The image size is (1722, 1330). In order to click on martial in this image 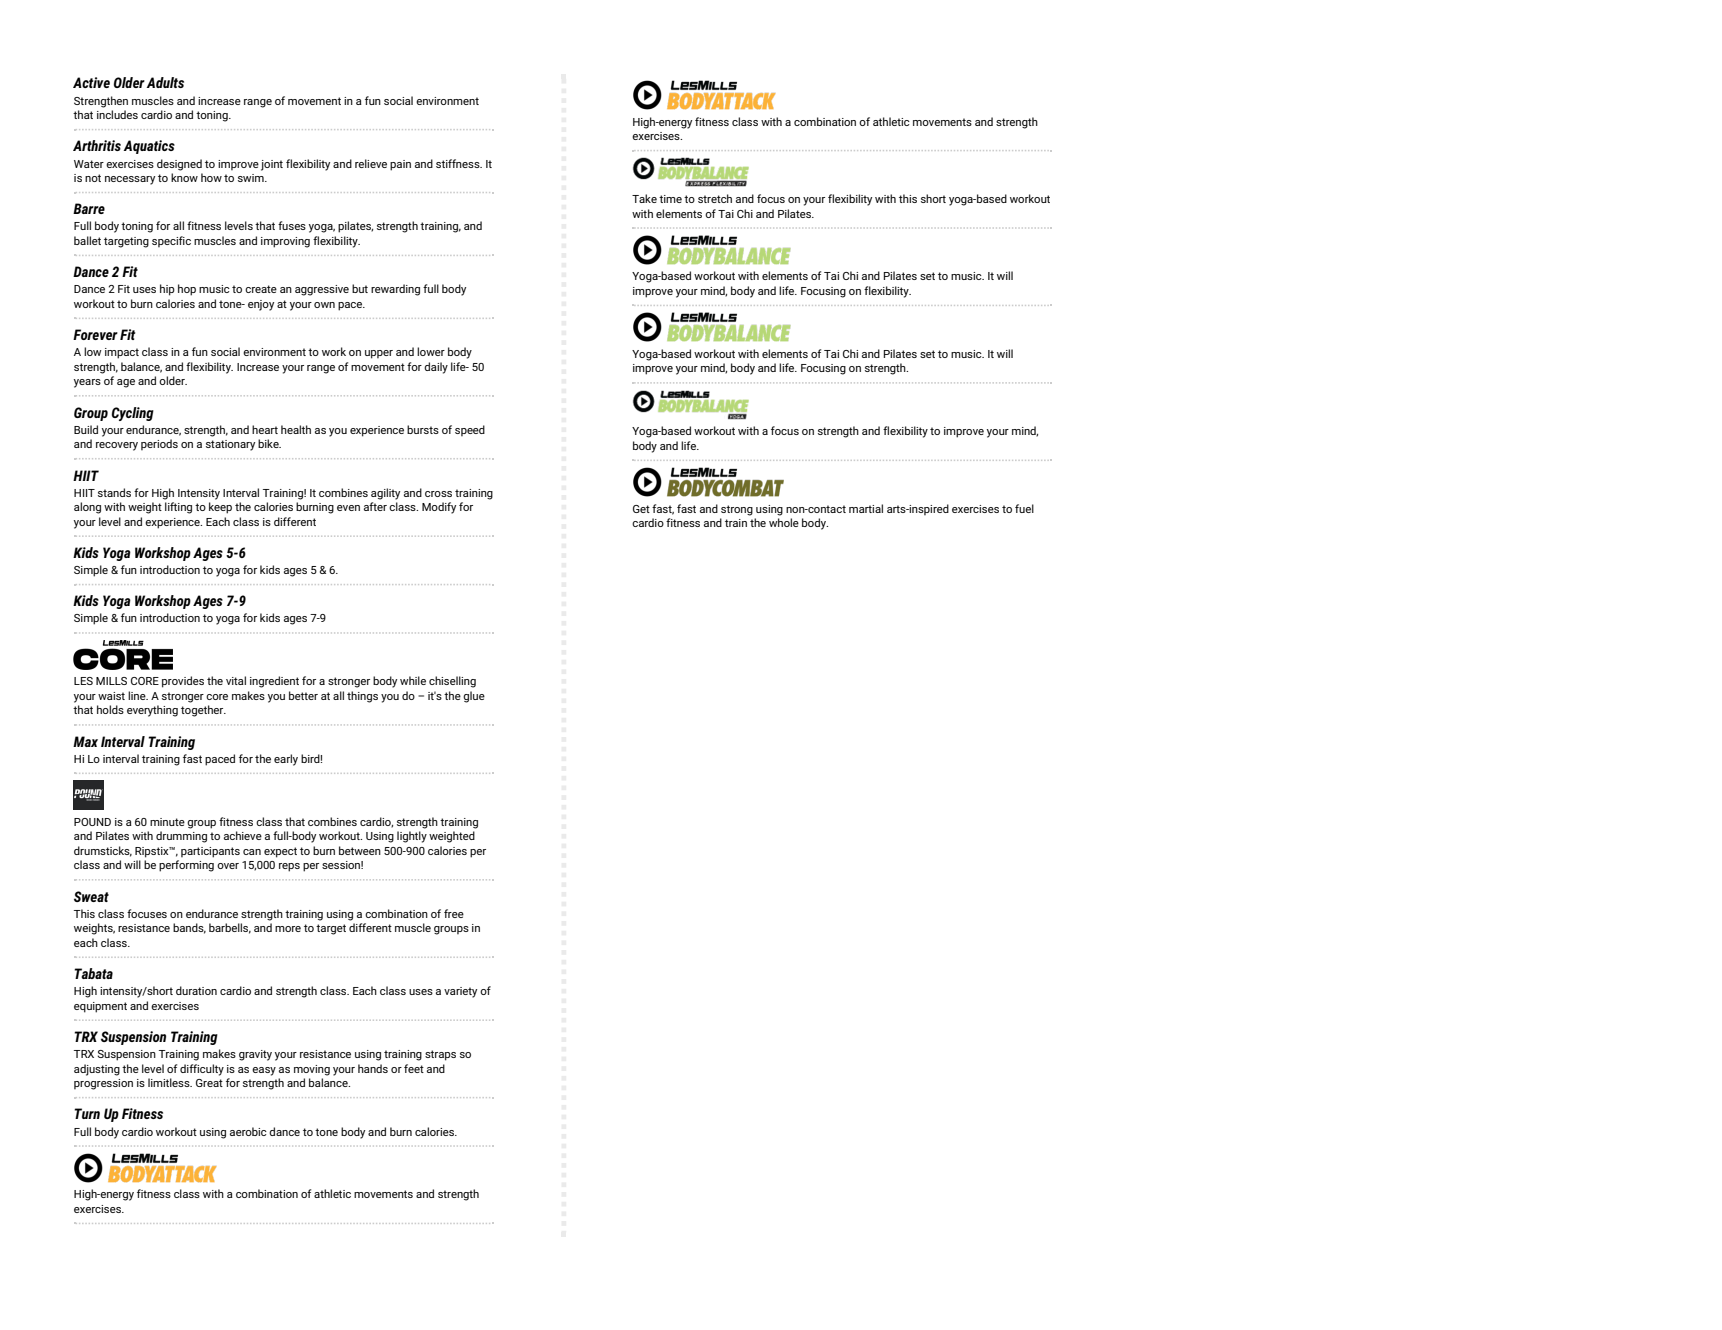, I will do `click(866, 508)`.
